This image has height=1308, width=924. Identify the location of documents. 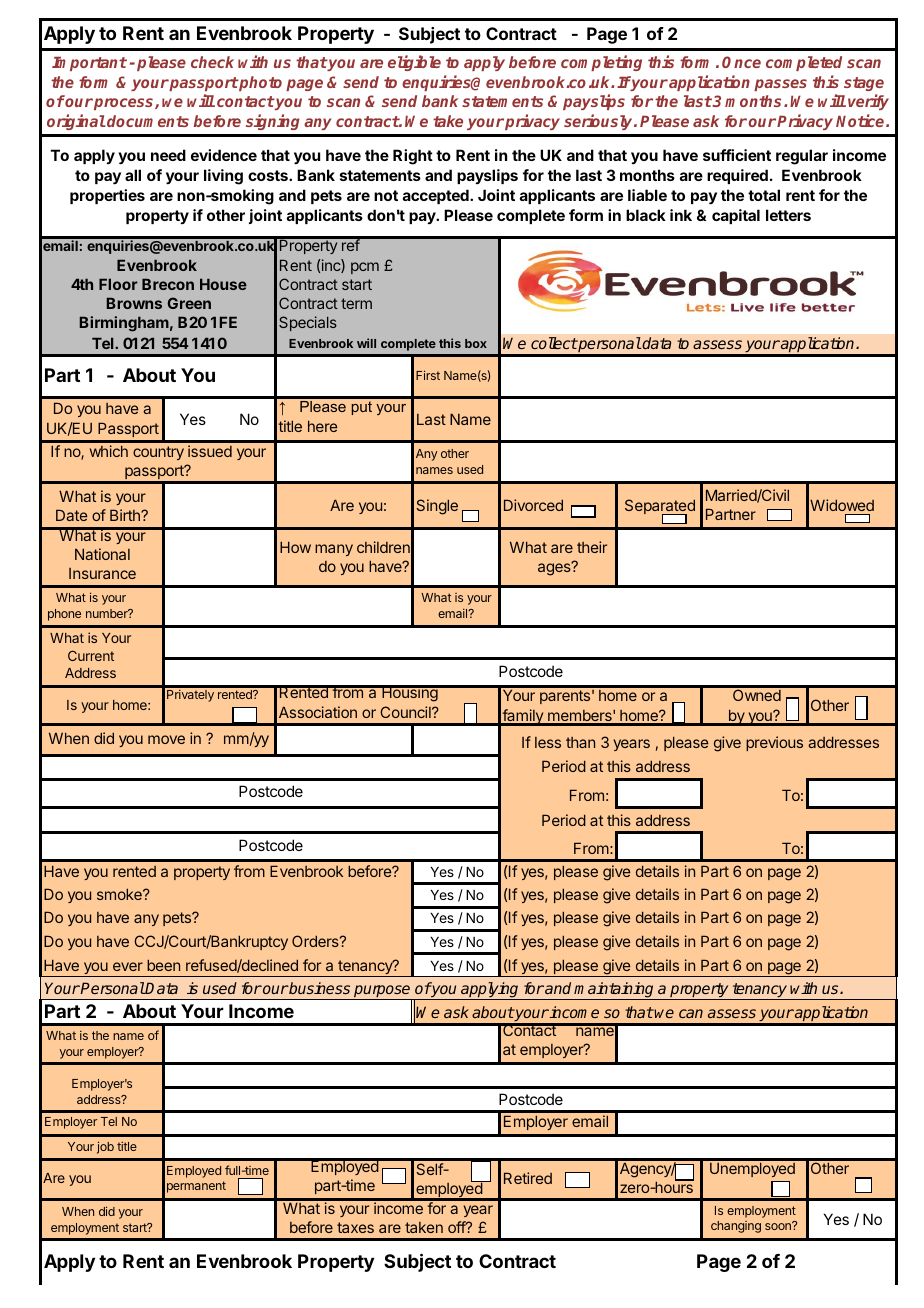
(147, 121).
